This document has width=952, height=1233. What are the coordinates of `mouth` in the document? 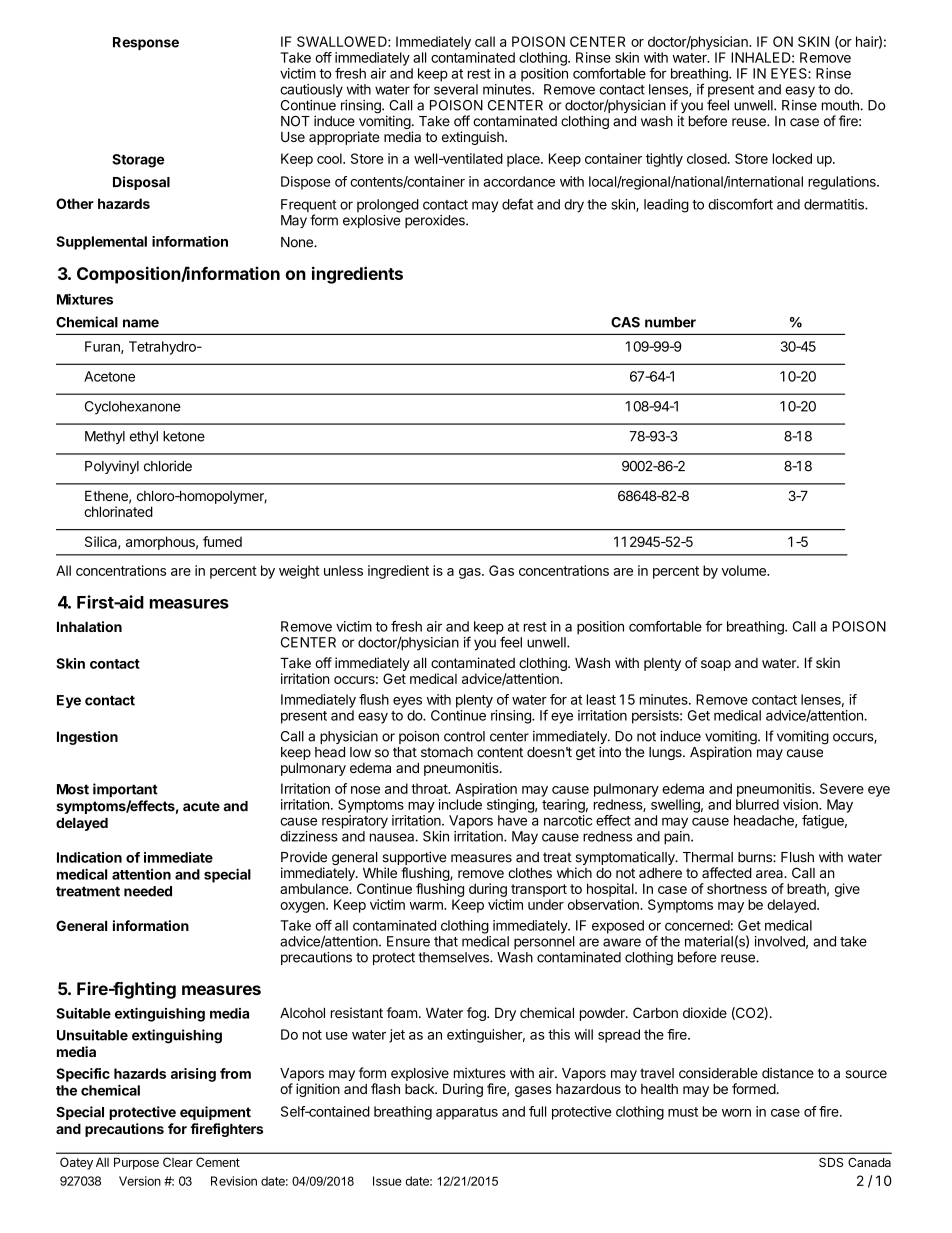 It's located at (841, 105).
